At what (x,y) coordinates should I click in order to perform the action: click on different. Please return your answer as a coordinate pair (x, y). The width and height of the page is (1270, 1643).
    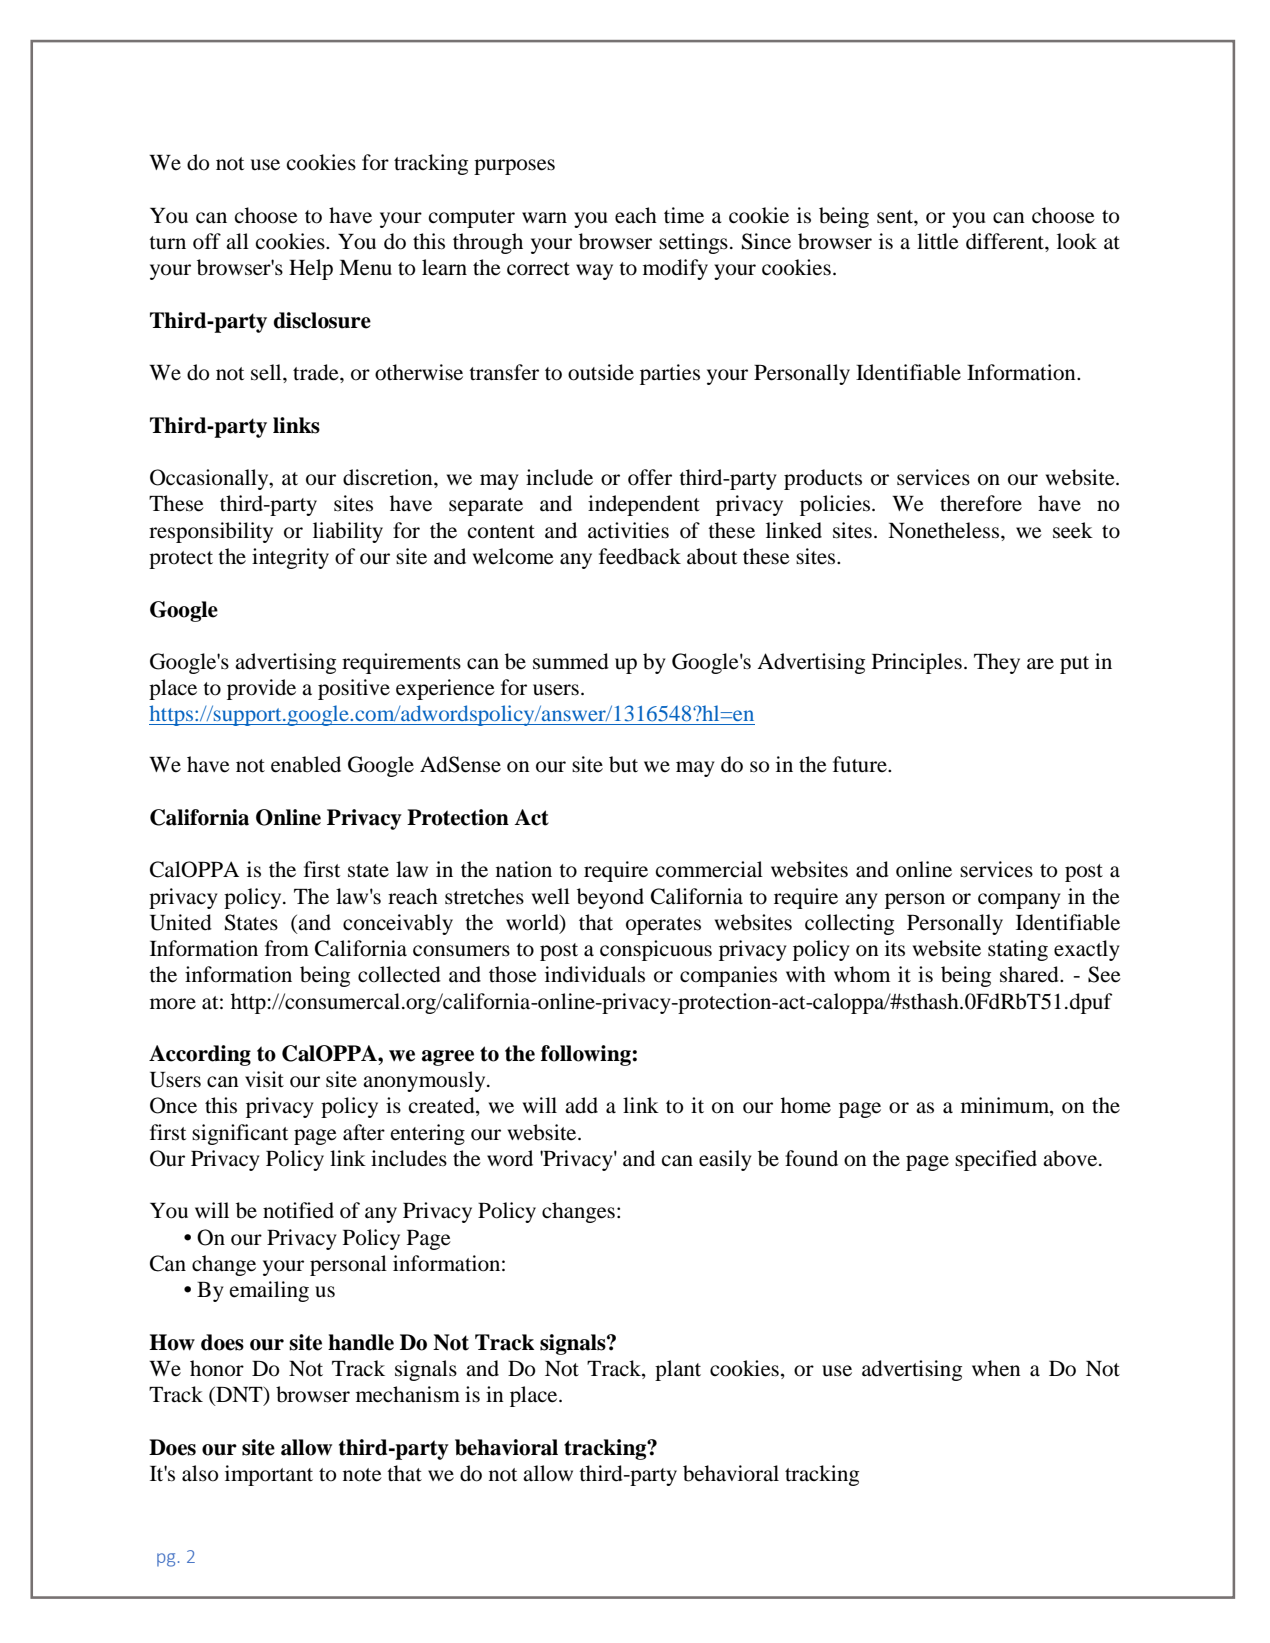
    Looking at the image, I should click on (1006, 241).
